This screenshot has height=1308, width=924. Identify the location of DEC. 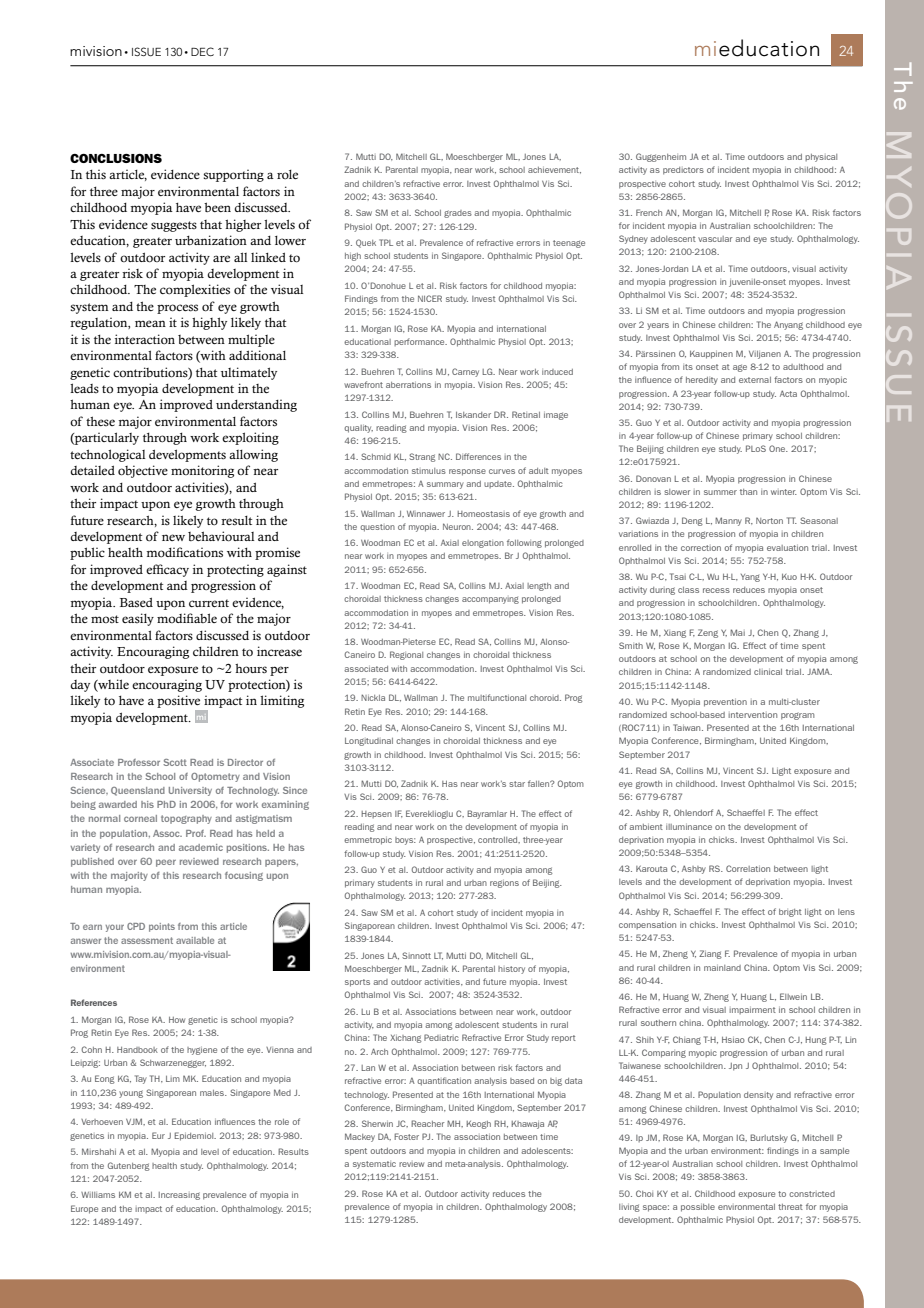
(202, 51).
